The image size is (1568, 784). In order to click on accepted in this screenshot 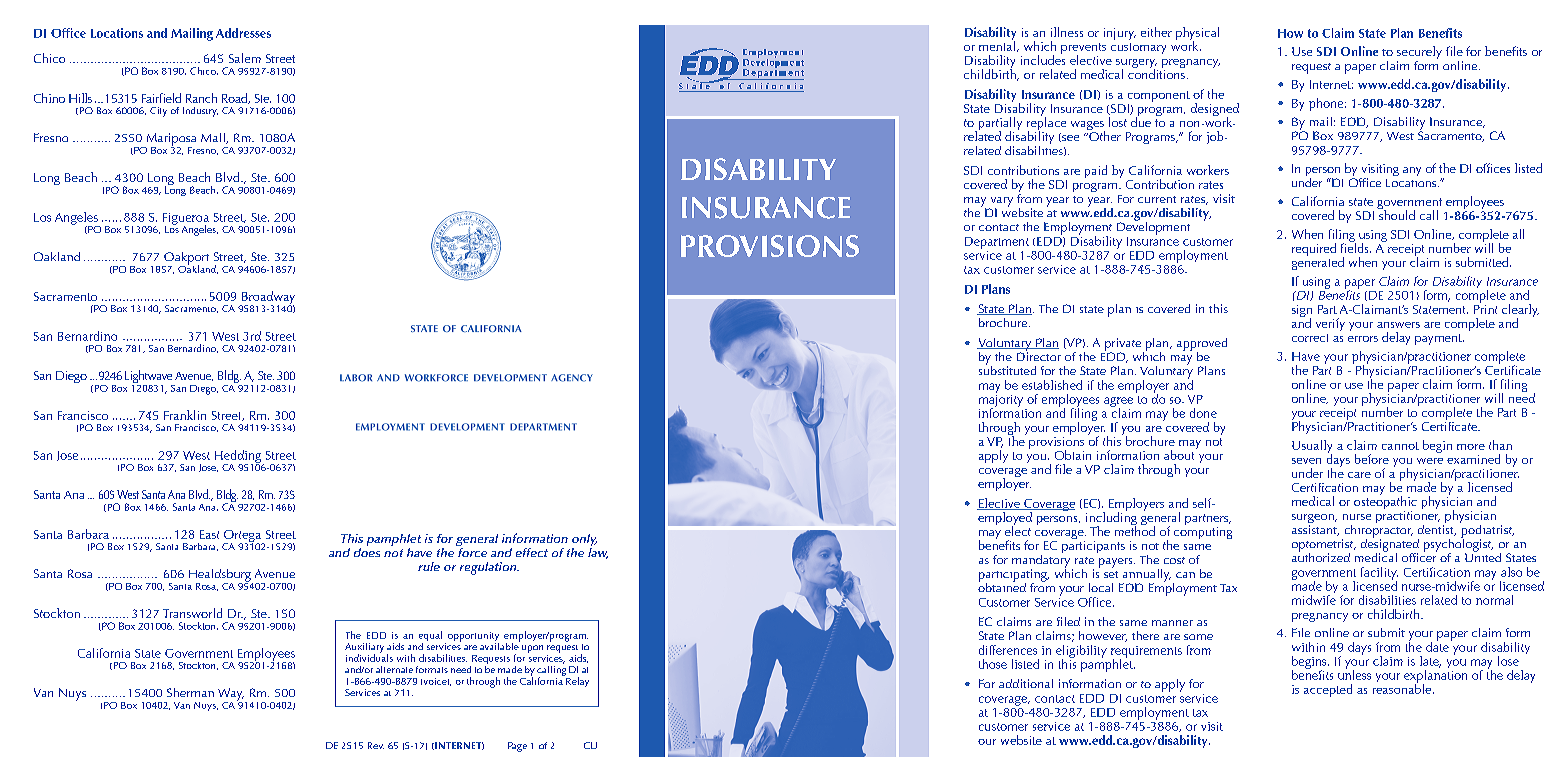, I will do `click(1328, 690)`.
